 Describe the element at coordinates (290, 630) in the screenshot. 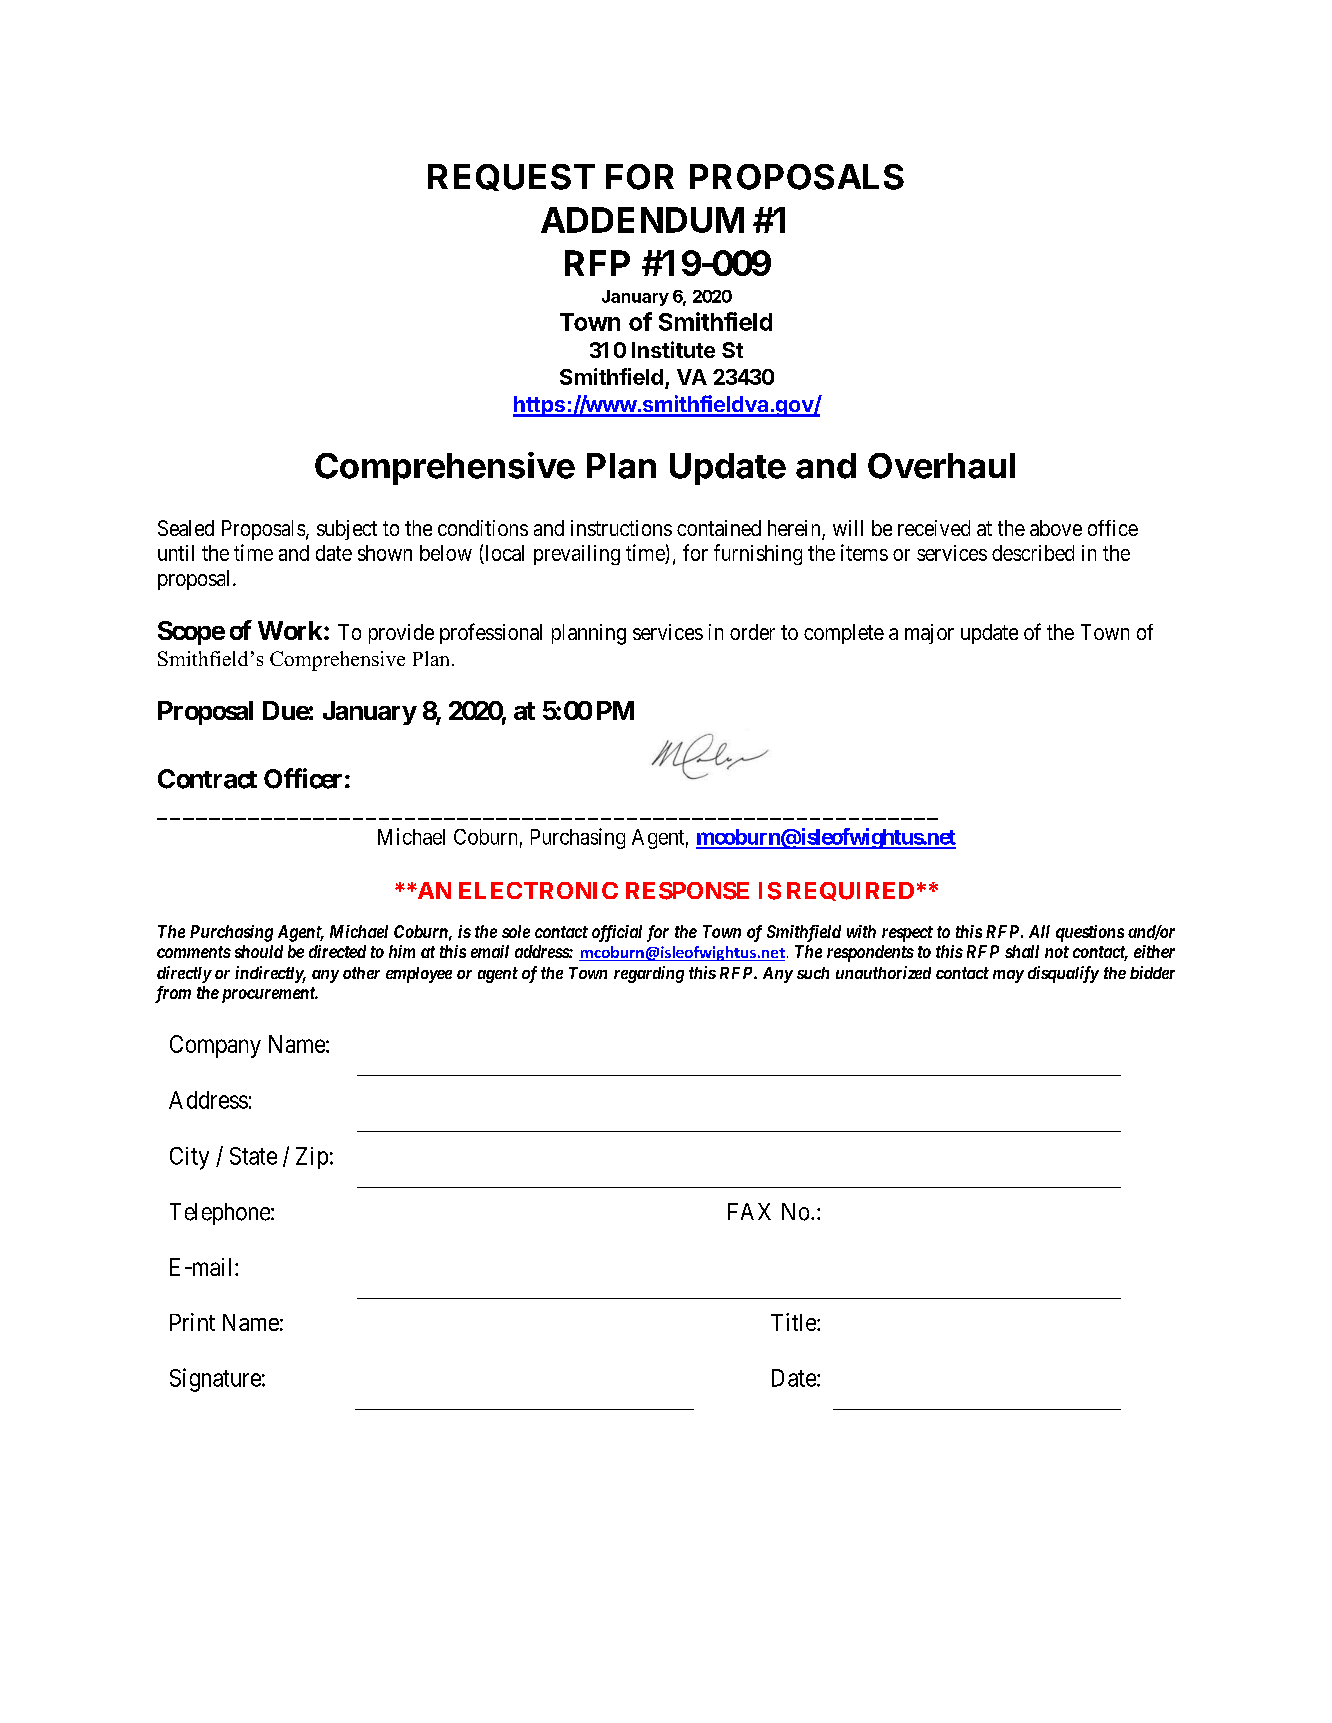

I see `Work` at that location.
